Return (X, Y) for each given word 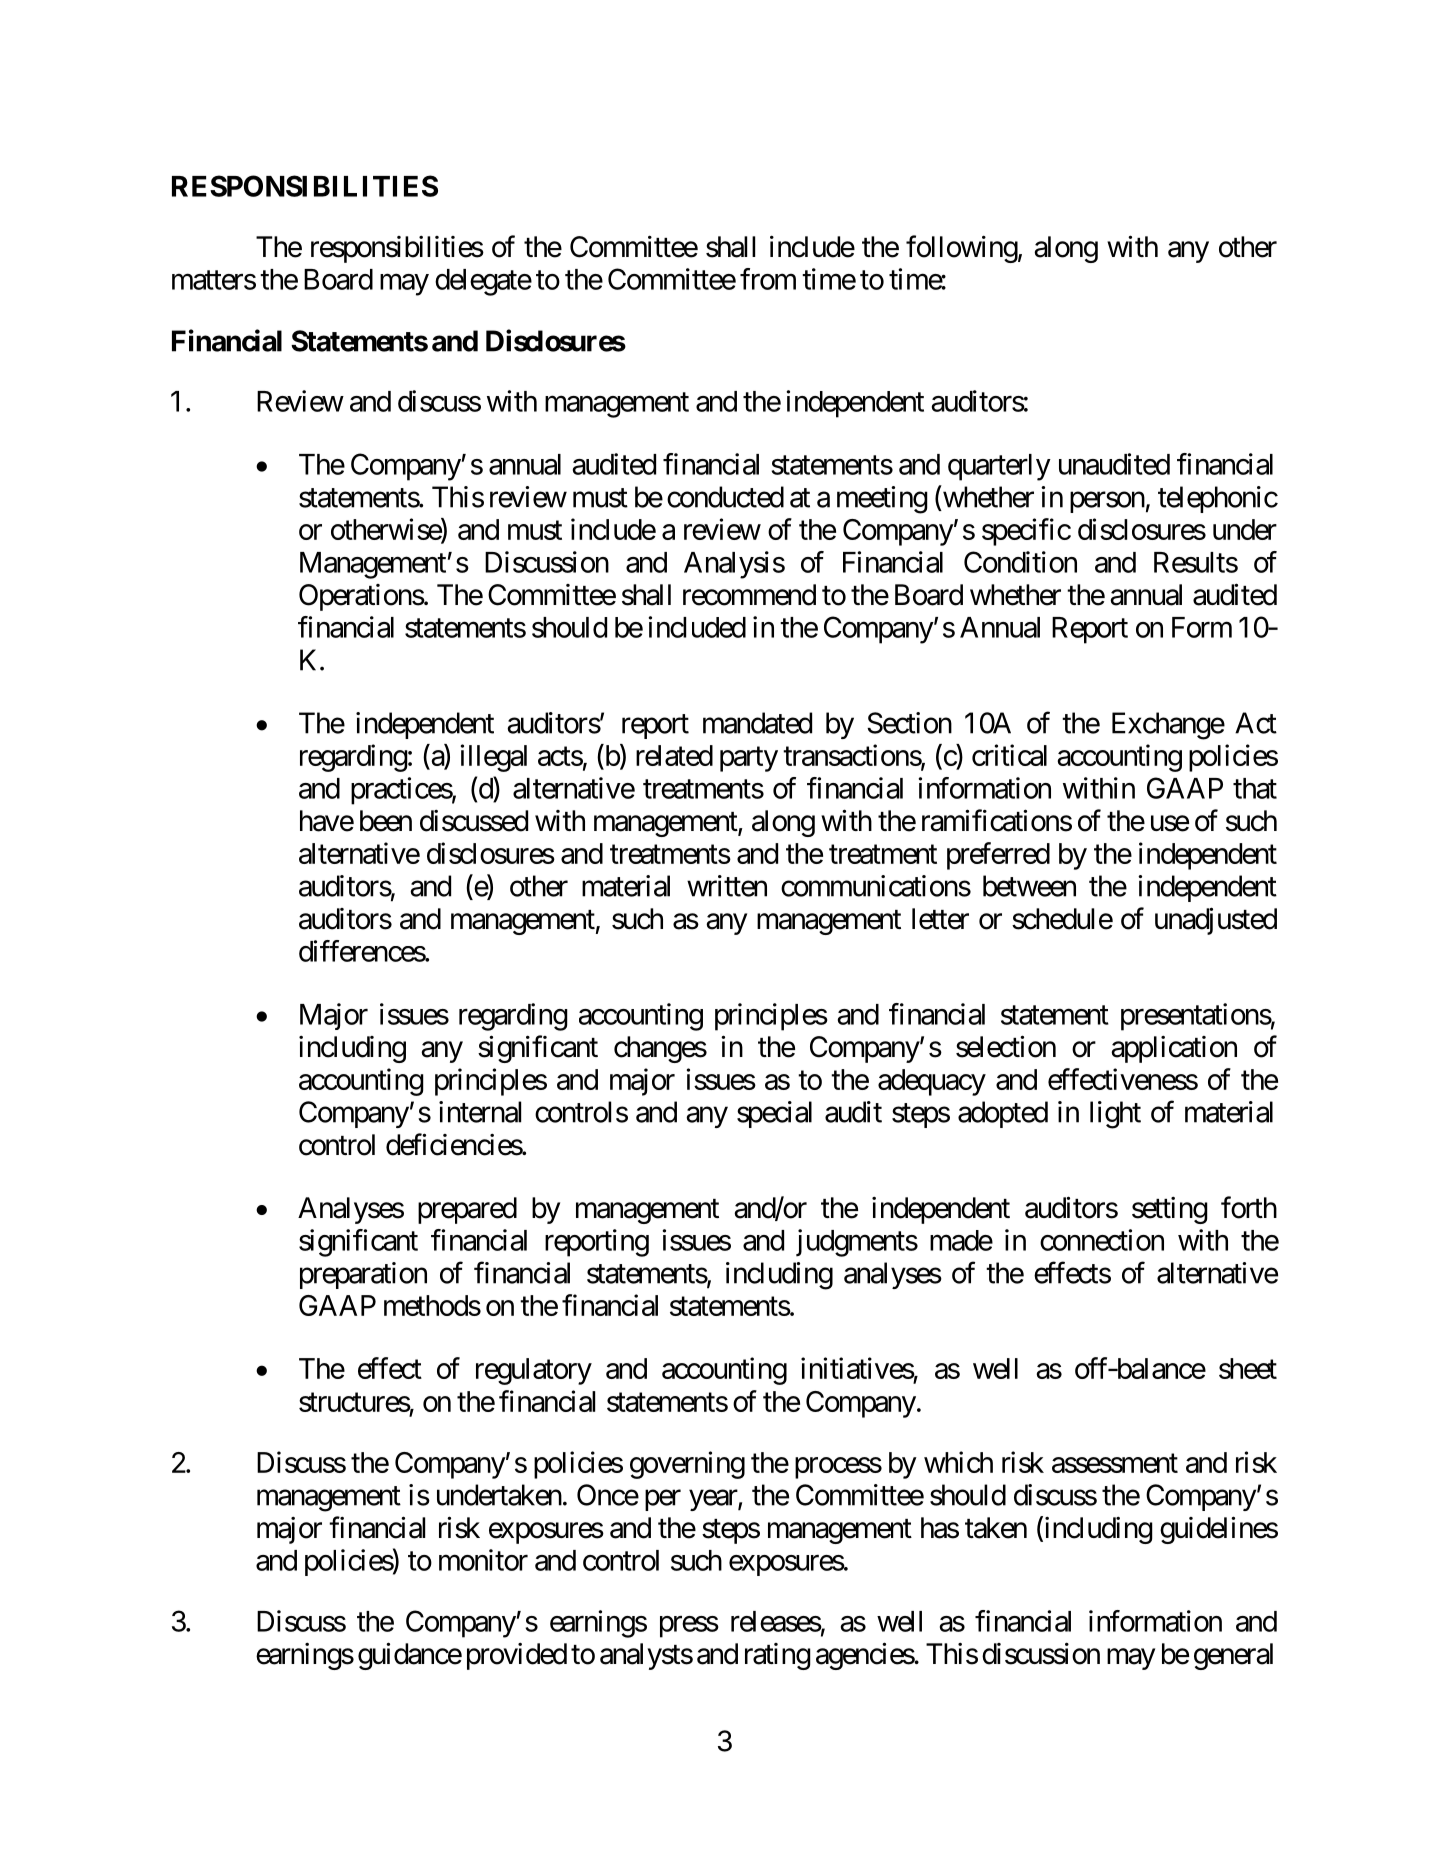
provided (517, 1656)
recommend (749, 595)
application (1174, 1049)
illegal (494, 758)
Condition (1020, 562)
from (768, 279)
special (774, 1114)
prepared (467, 1210)
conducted (725, 497)
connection (1102, 1240)
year (714, 1500)
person (1107, 502)
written (727, 886)
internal (480, 1112)
